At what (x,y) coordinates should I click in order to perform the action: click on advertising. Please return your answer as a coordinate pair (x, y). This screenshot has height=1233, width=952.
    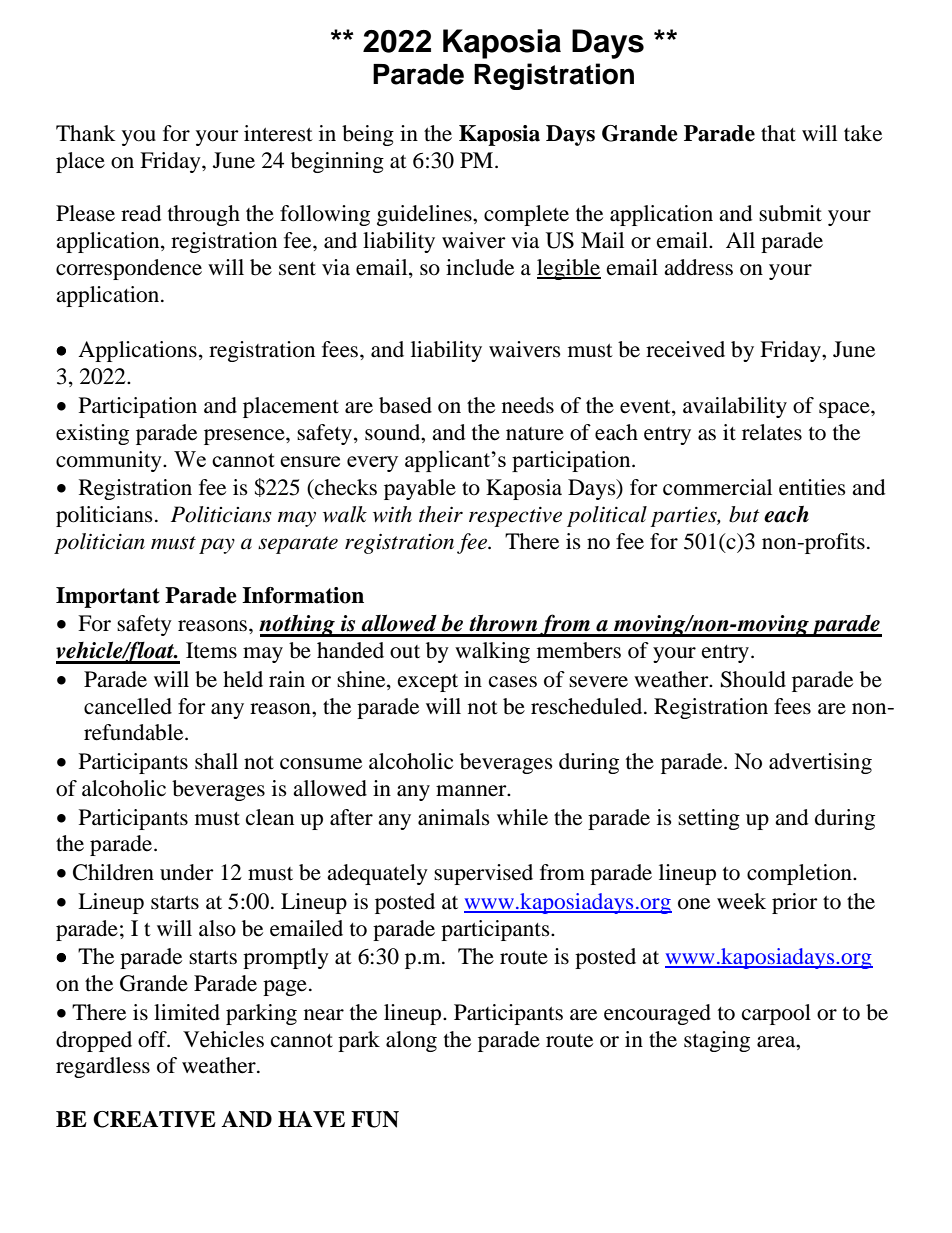
    Looking at the image, I should click on (820, 763).
